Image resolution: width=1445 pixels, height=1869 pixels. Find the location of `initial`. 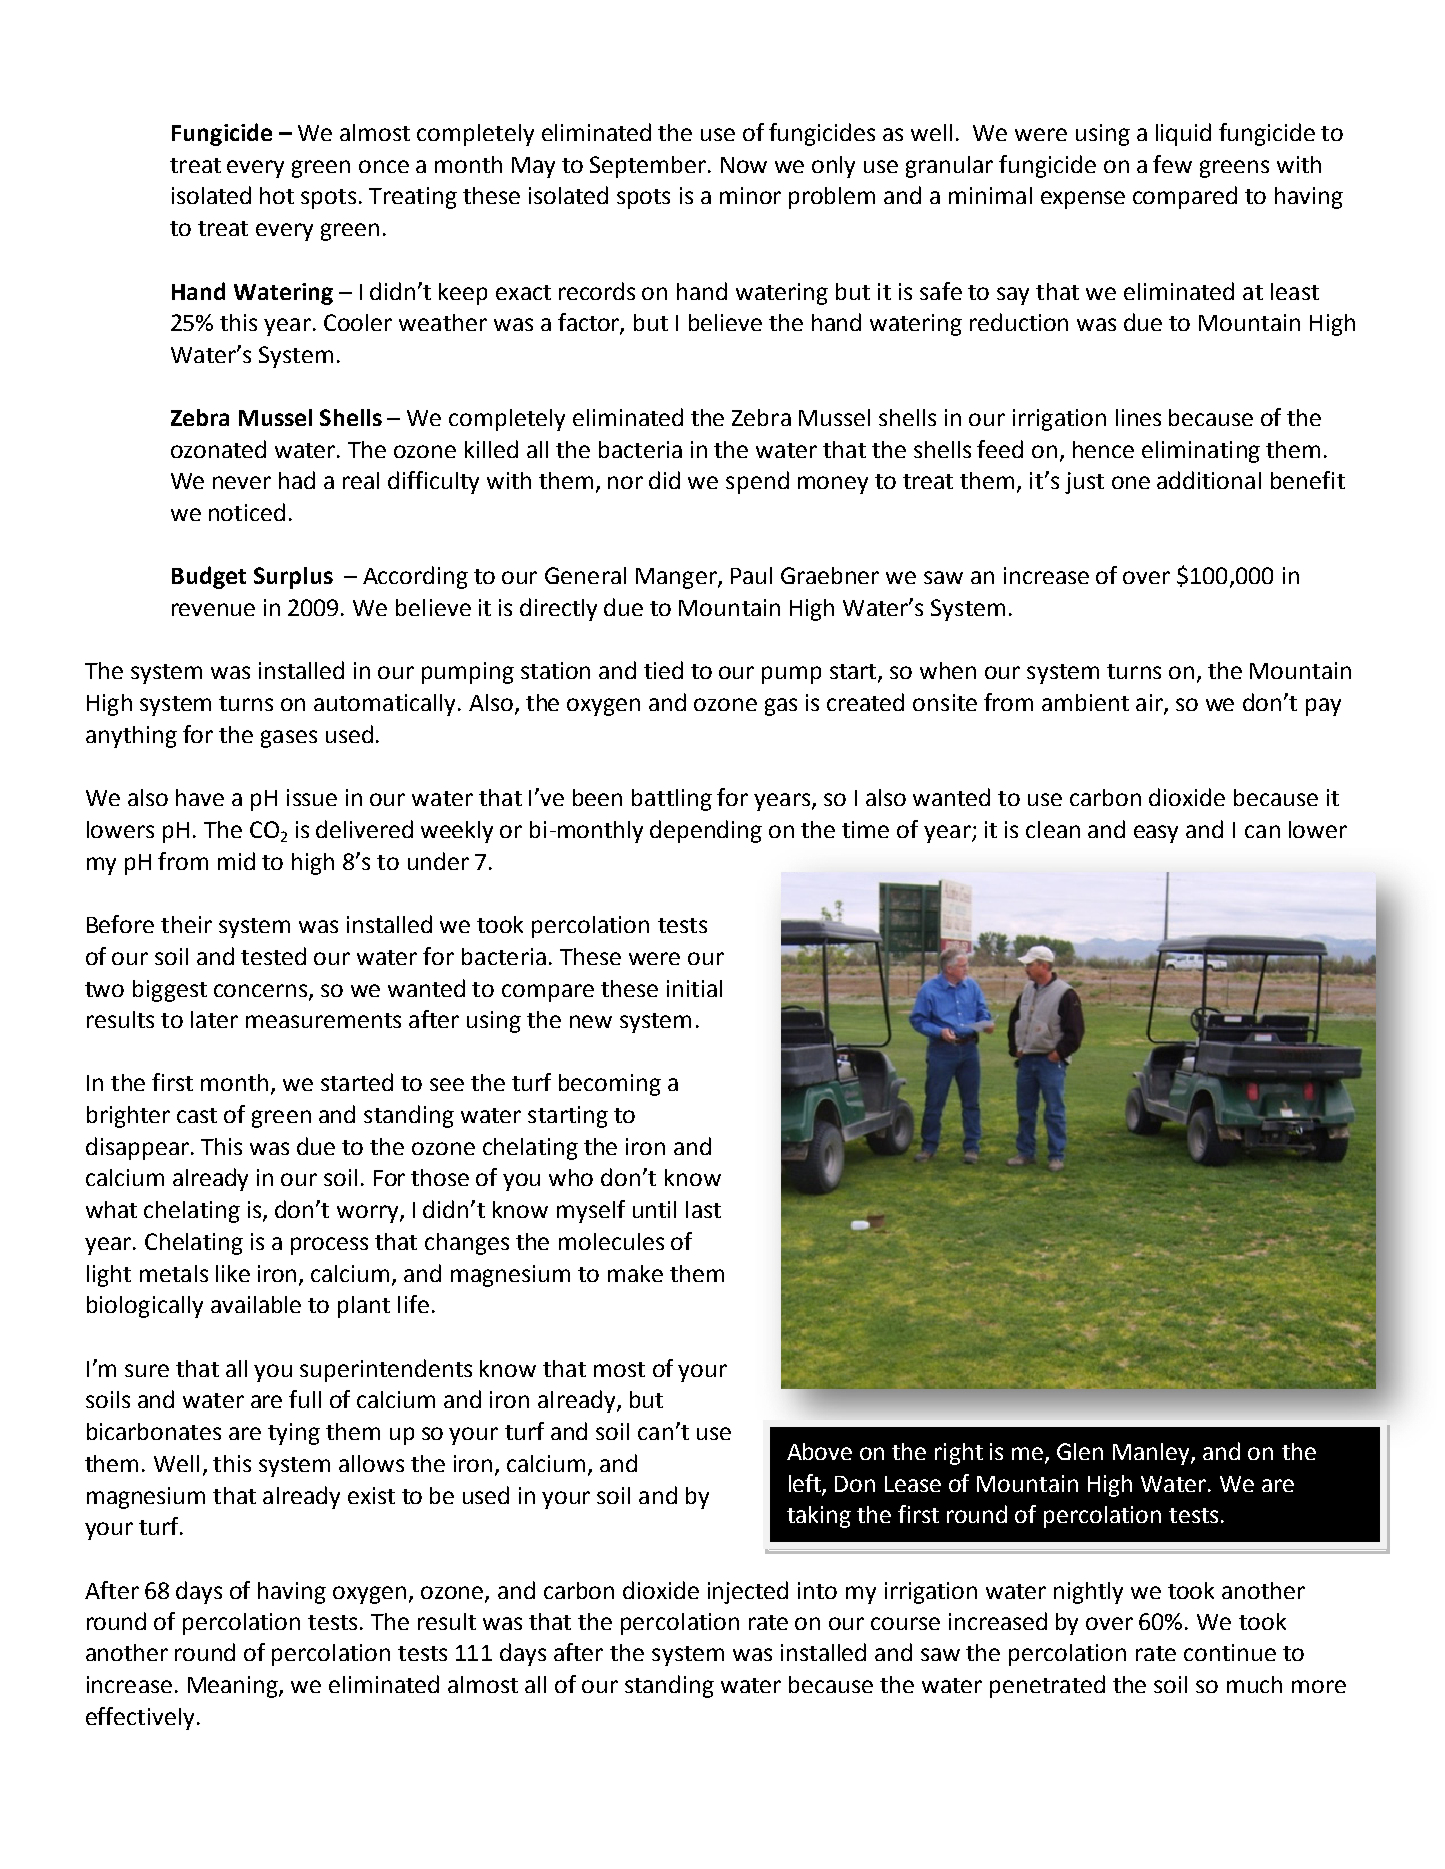

initial is located at coordinates (694, 988).
